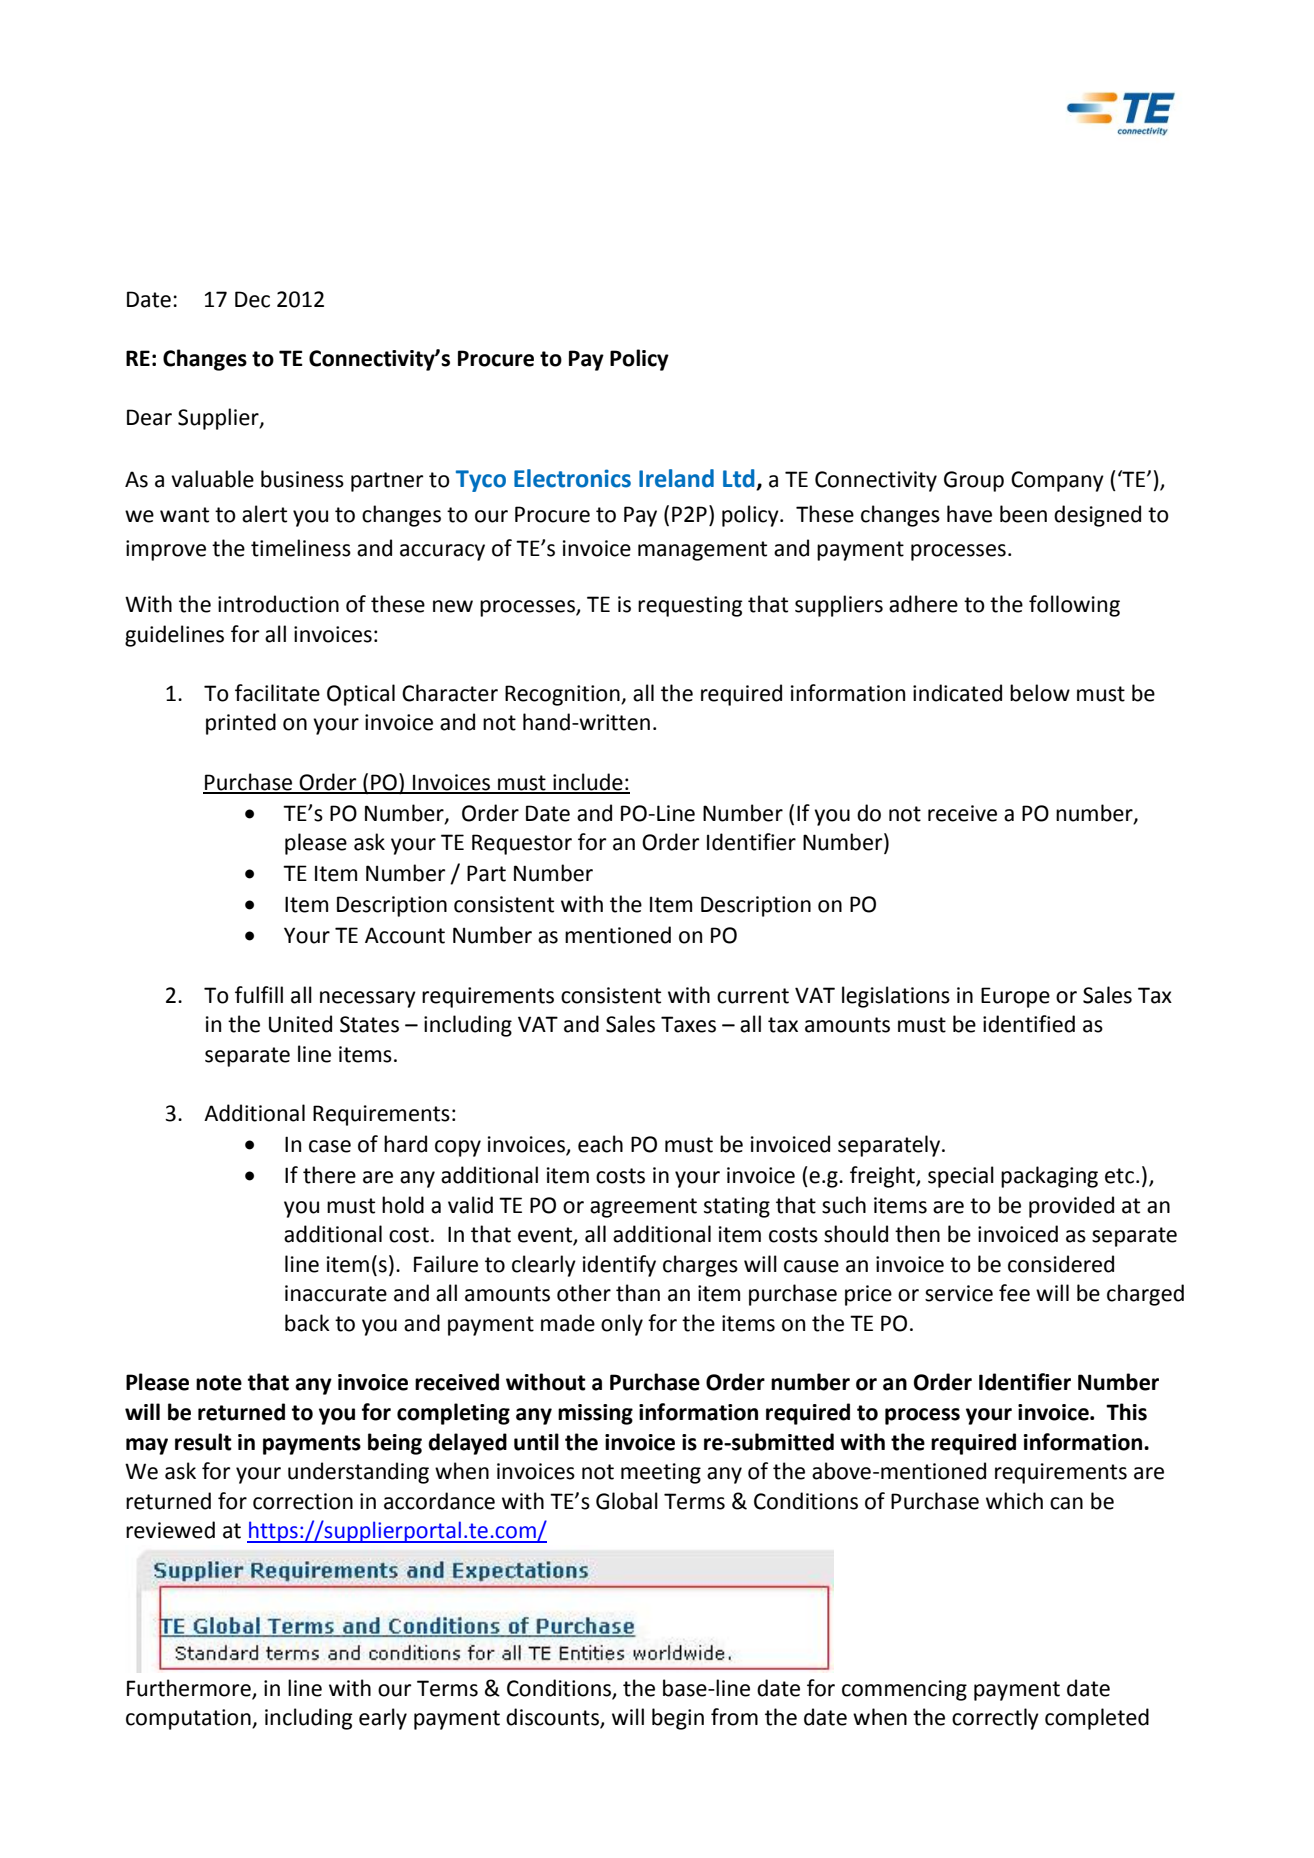 The width and height of the image is (1314, 1858). I want to click on Furthermore, so click(190, 1689).
